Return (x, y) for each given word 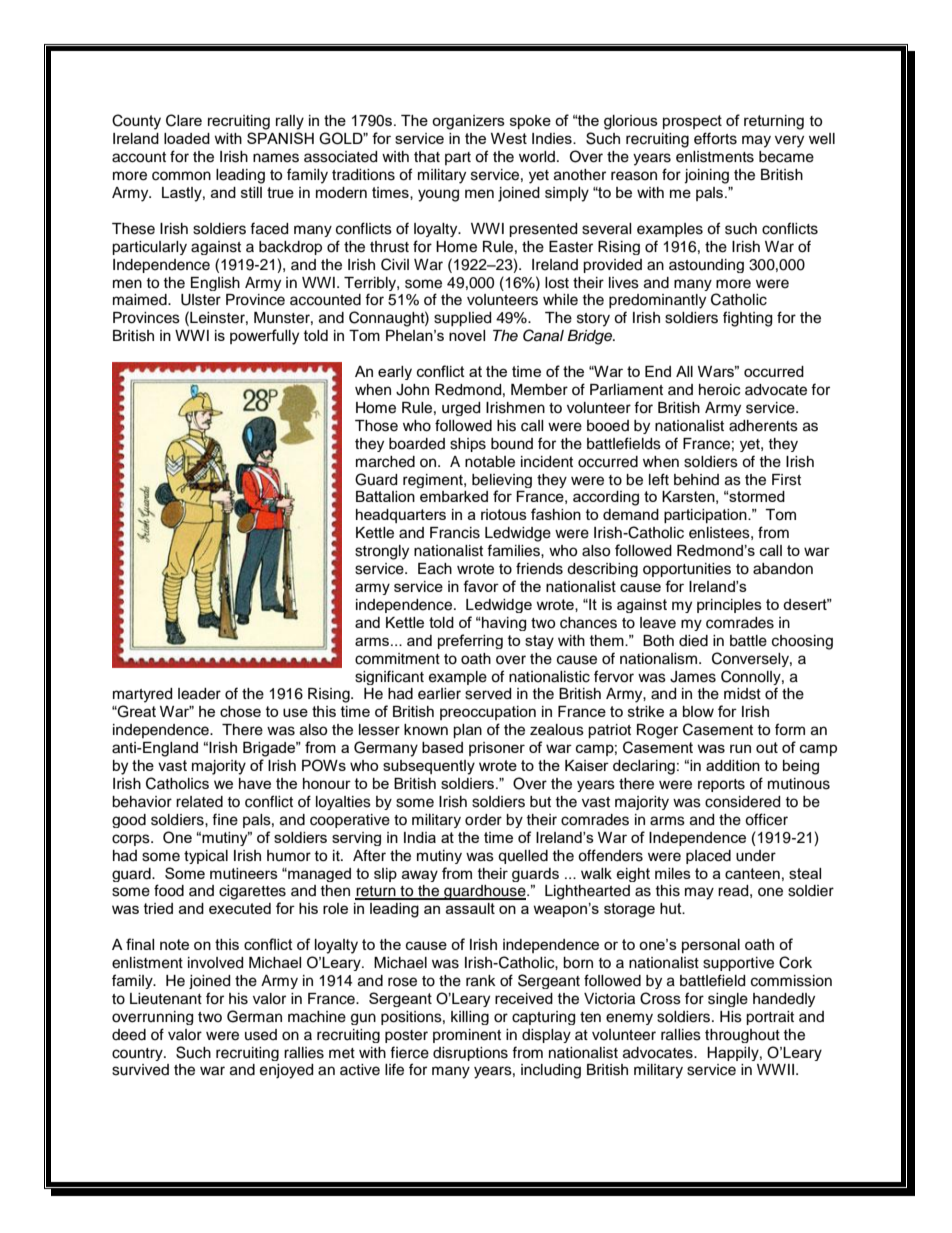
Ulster (201, 300)
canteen (752, 873)
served (488, 694)
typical (206, 857)
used (261, 1035)
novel (467, 335)
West (509, 138)
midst (742, 694)
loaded (187, 138)
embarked (454, 496)
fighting (747, 319)
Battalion (385, 496)
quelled (523, 857)
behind (696, 480)
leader (199, 694)
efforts (715, 138)
